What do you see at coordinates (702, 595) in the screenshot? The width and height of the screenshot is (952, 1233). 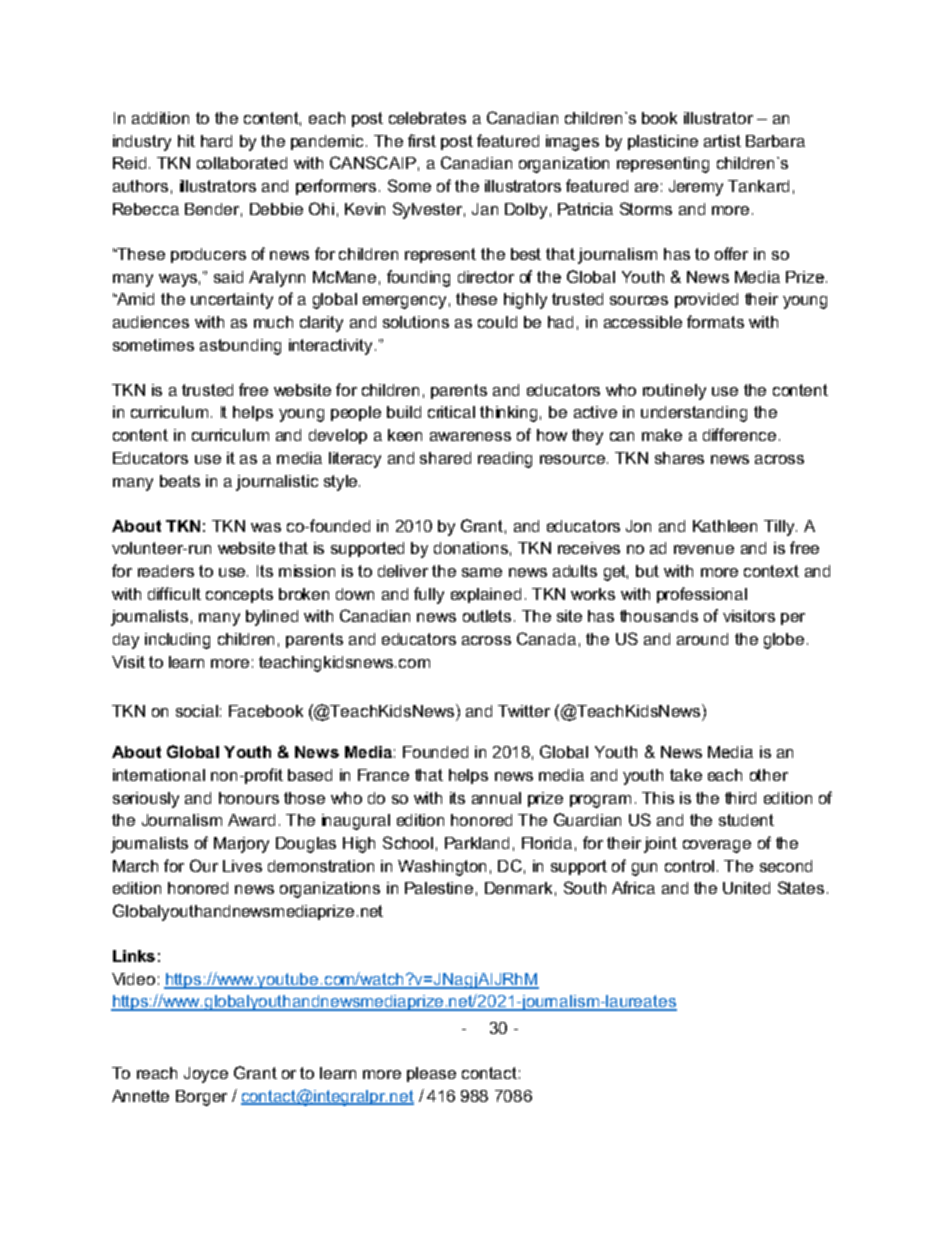 I see `professional` at bounding box center [702, 595].
